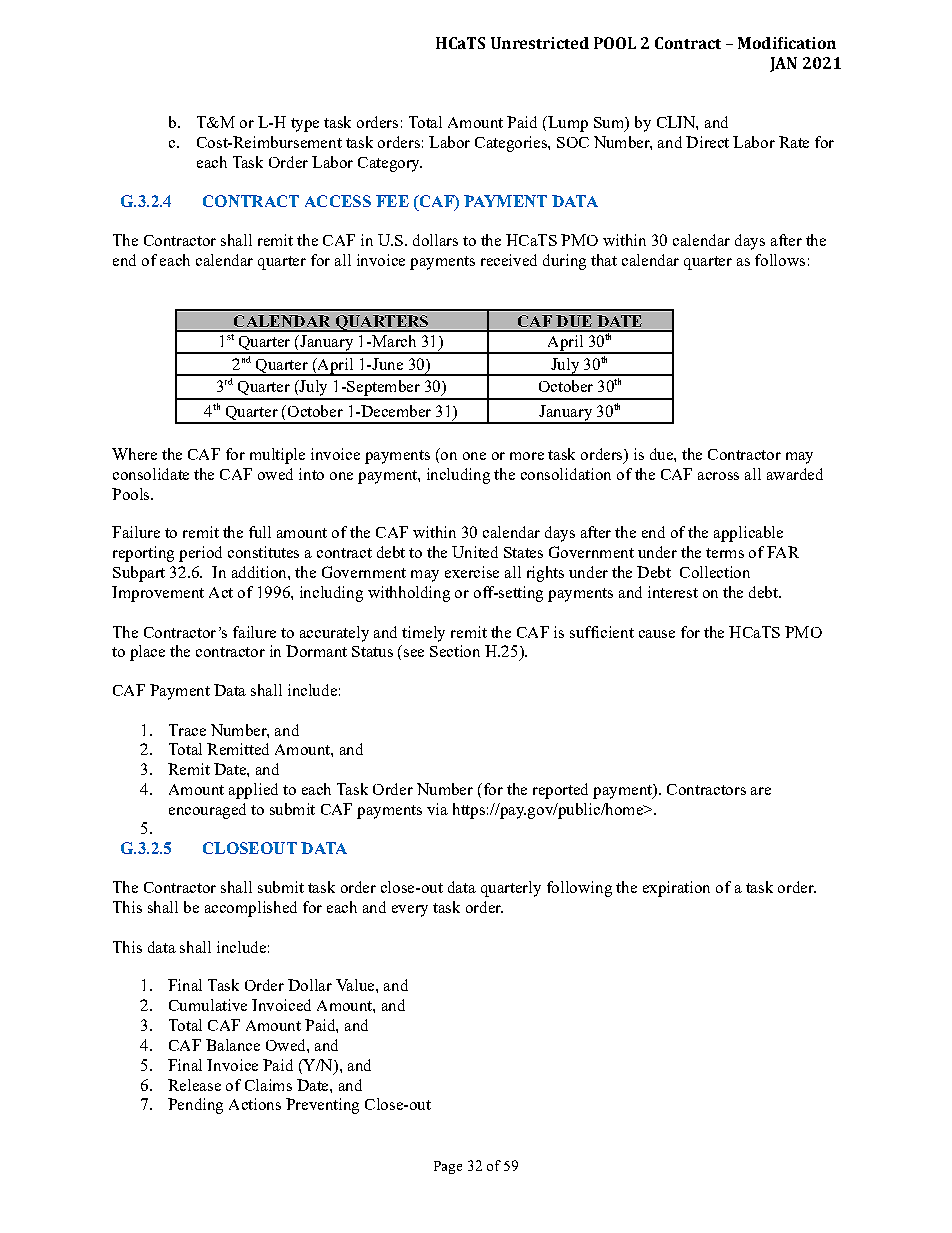 Image resolution: width=952 pixels, height=1233 pixels. Describe the element at coordinates (540, 43) in the image. I see `Unrestricted` at that location.
